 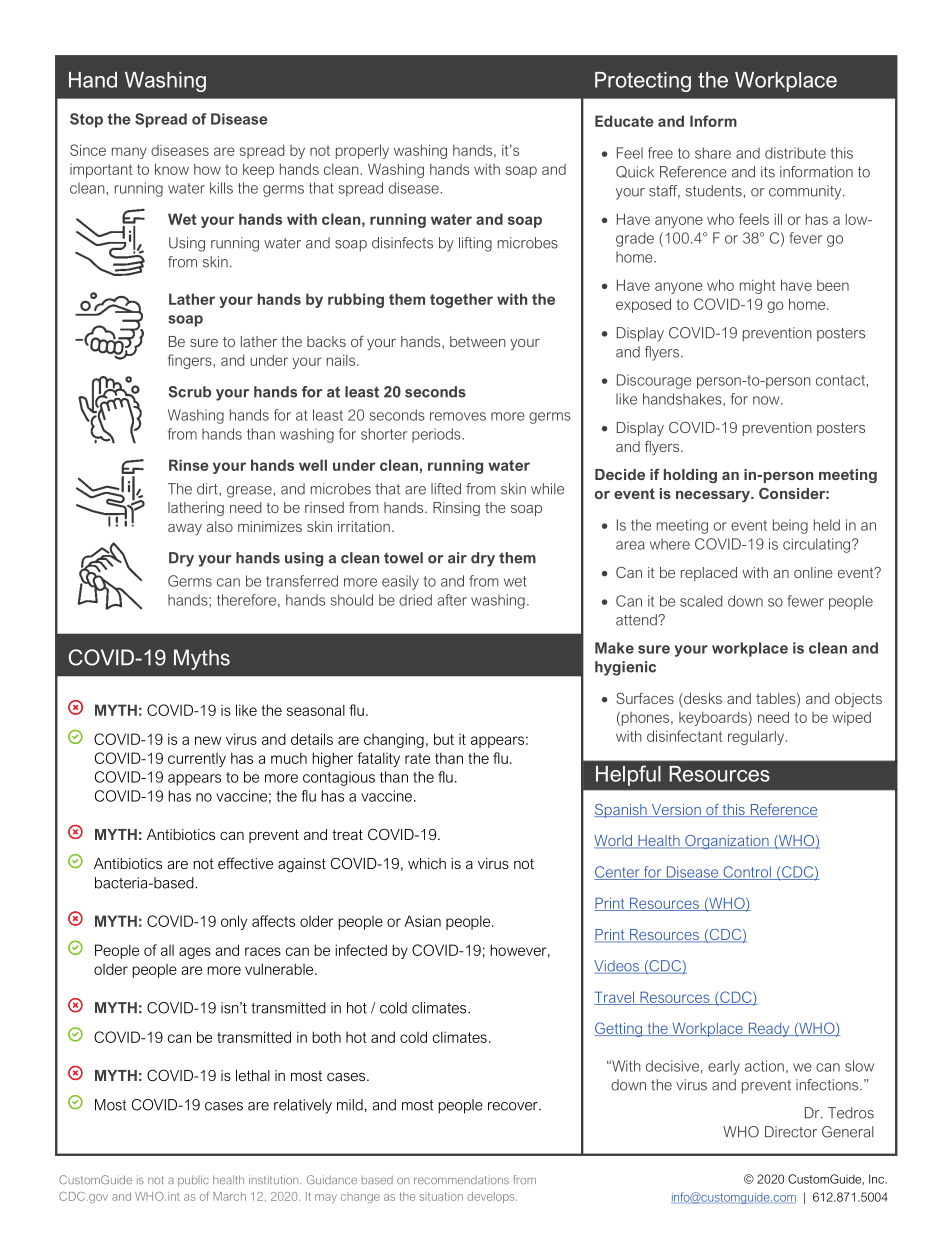 I want to click on many, so click(x=129, y=153).
